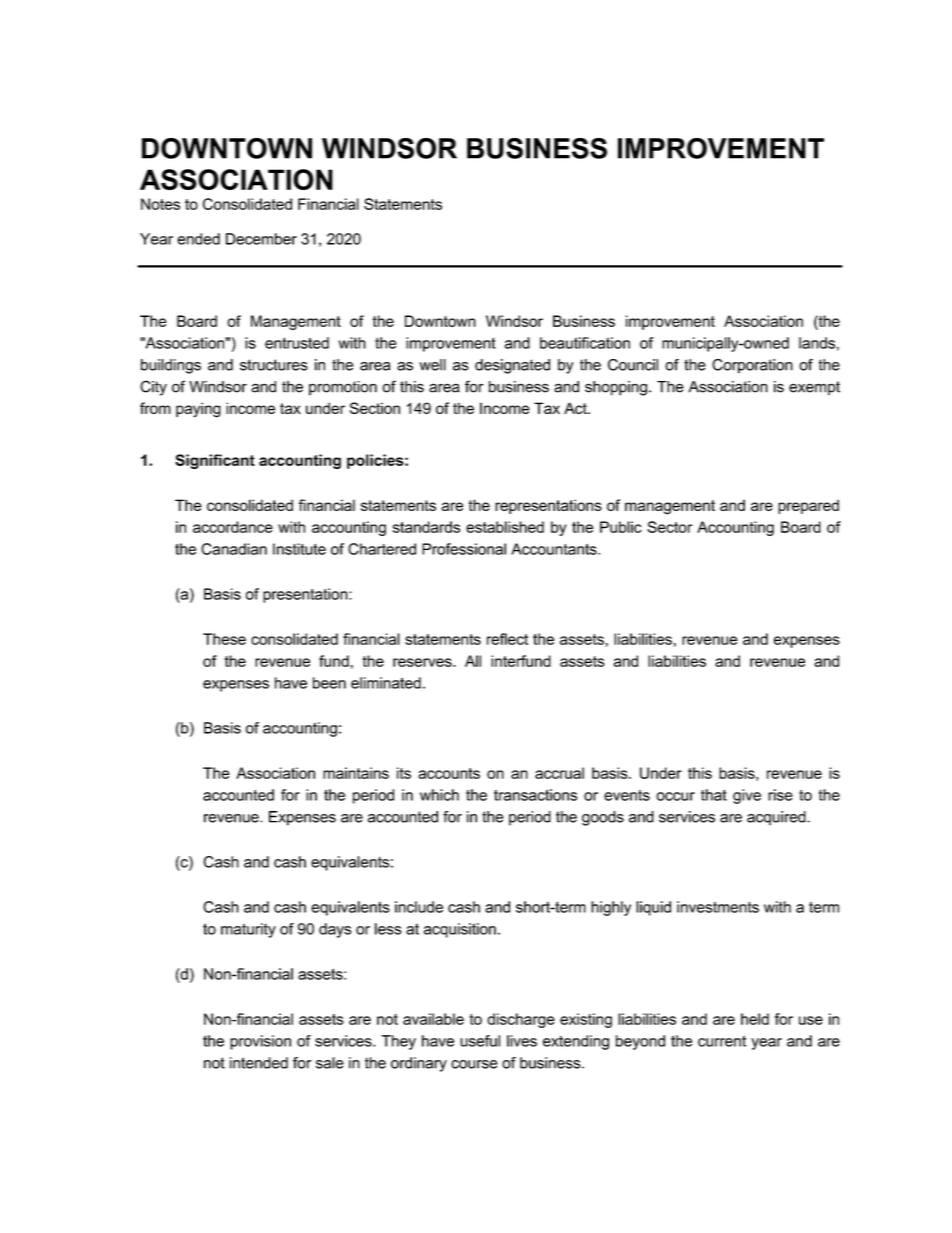  I want to click on reflect, so click(507, 639).
